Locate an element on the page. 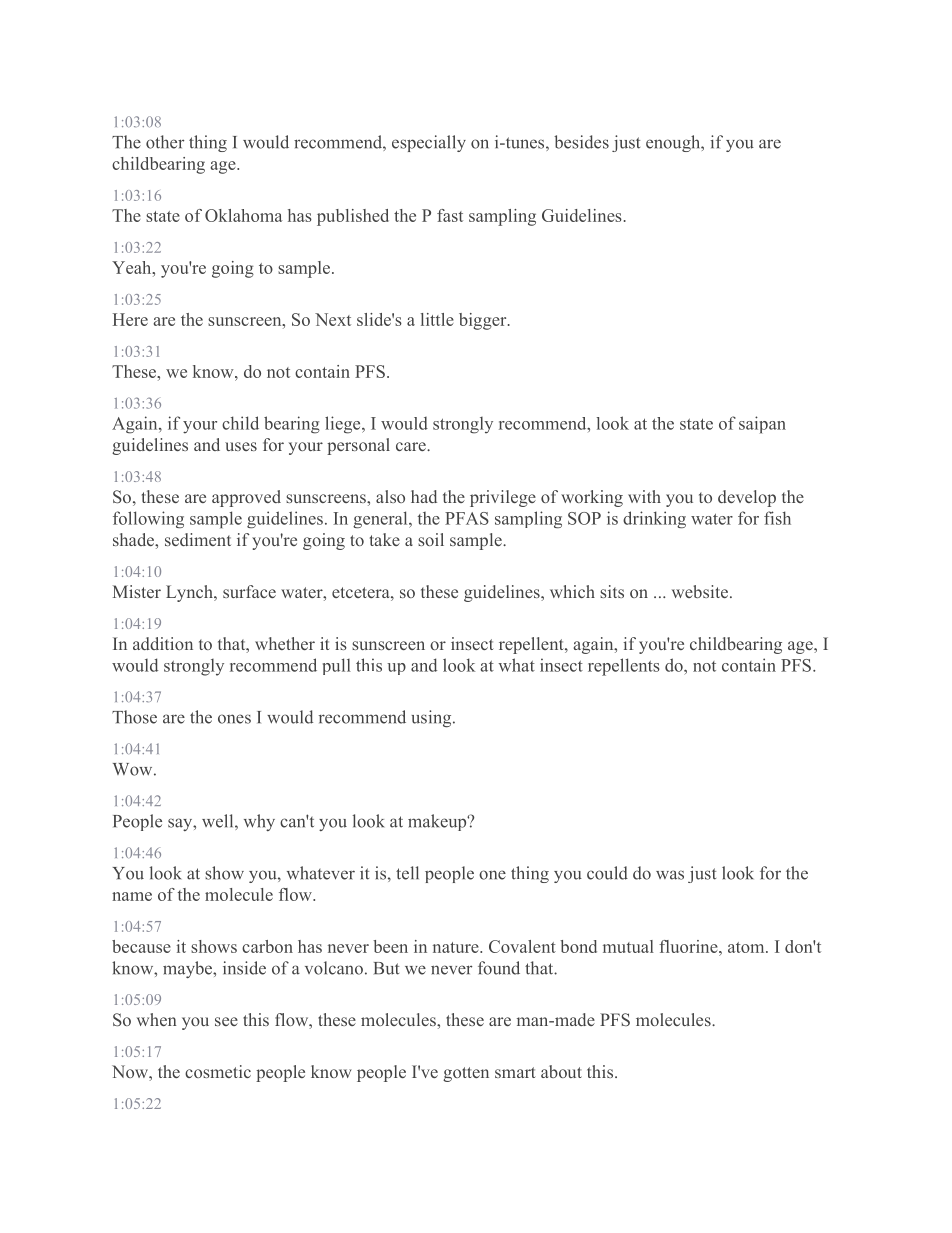  using is located at coordinates (432, 718).
